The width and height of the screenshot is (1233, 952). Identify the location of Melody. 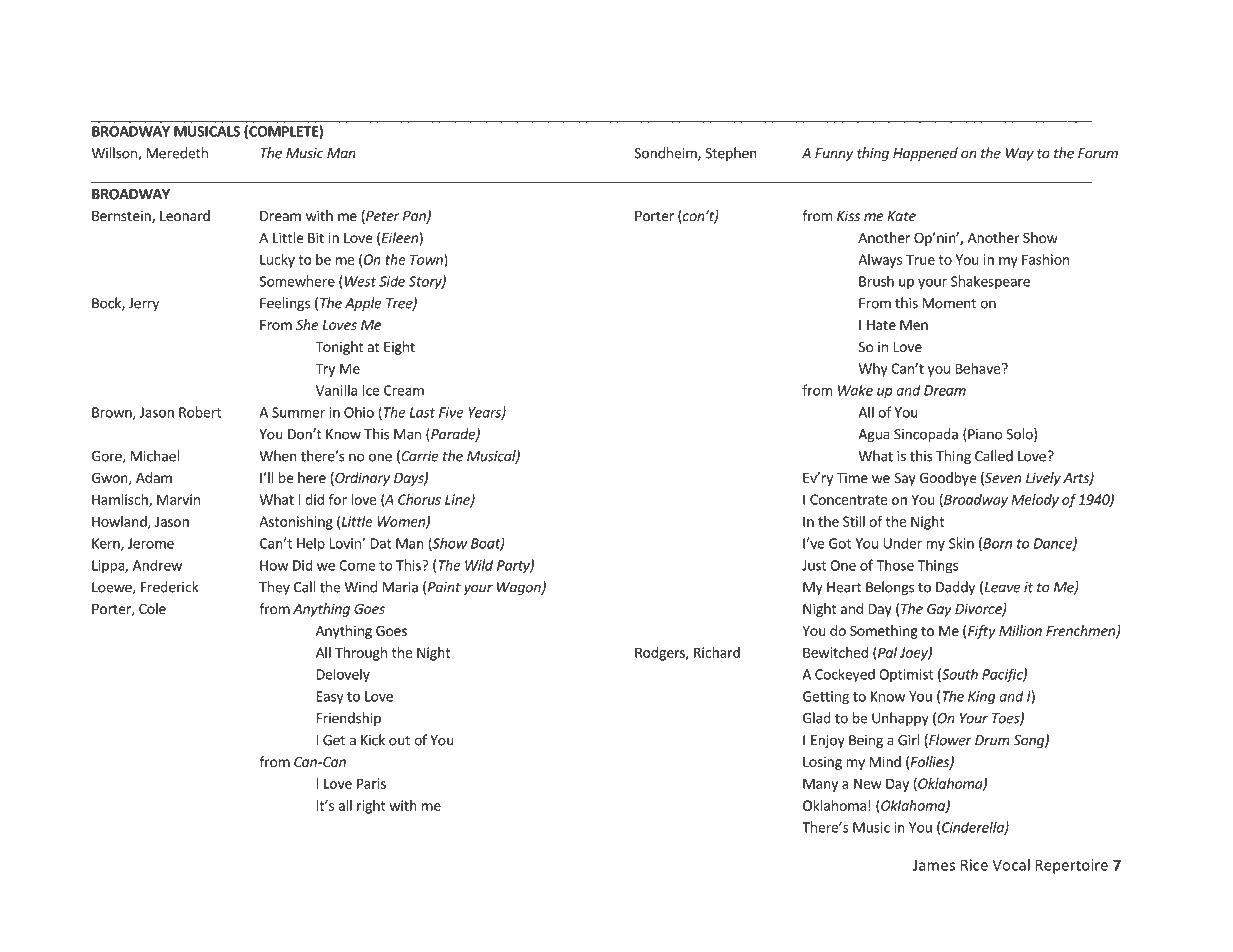
(1035, 501).
